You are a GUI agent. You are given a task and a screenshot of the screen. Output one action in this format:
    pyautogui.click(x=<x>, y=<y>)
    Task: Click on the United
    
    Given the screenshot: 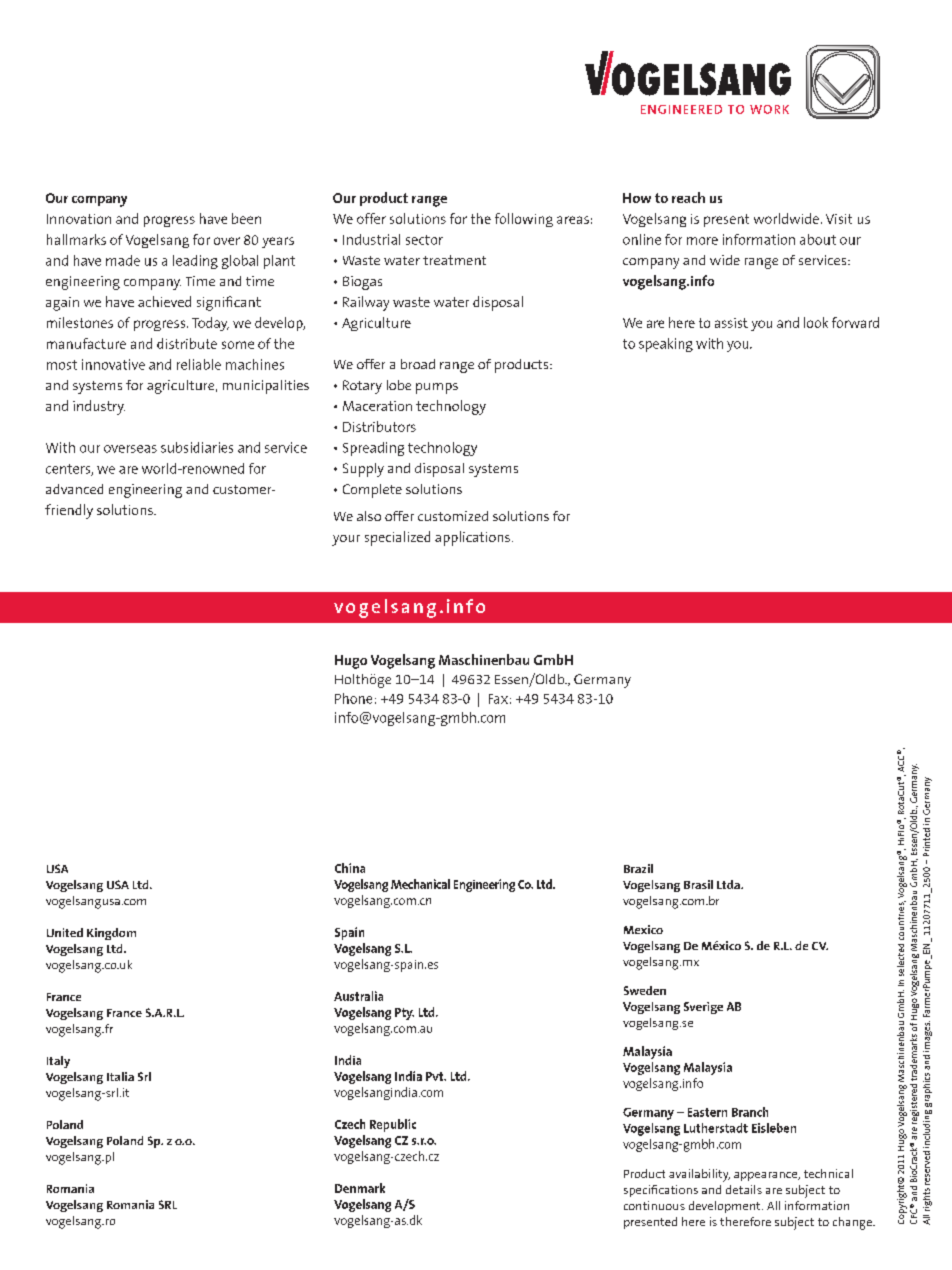 What is the action you would take?
    pyautogui.click(x=65, y=932)
